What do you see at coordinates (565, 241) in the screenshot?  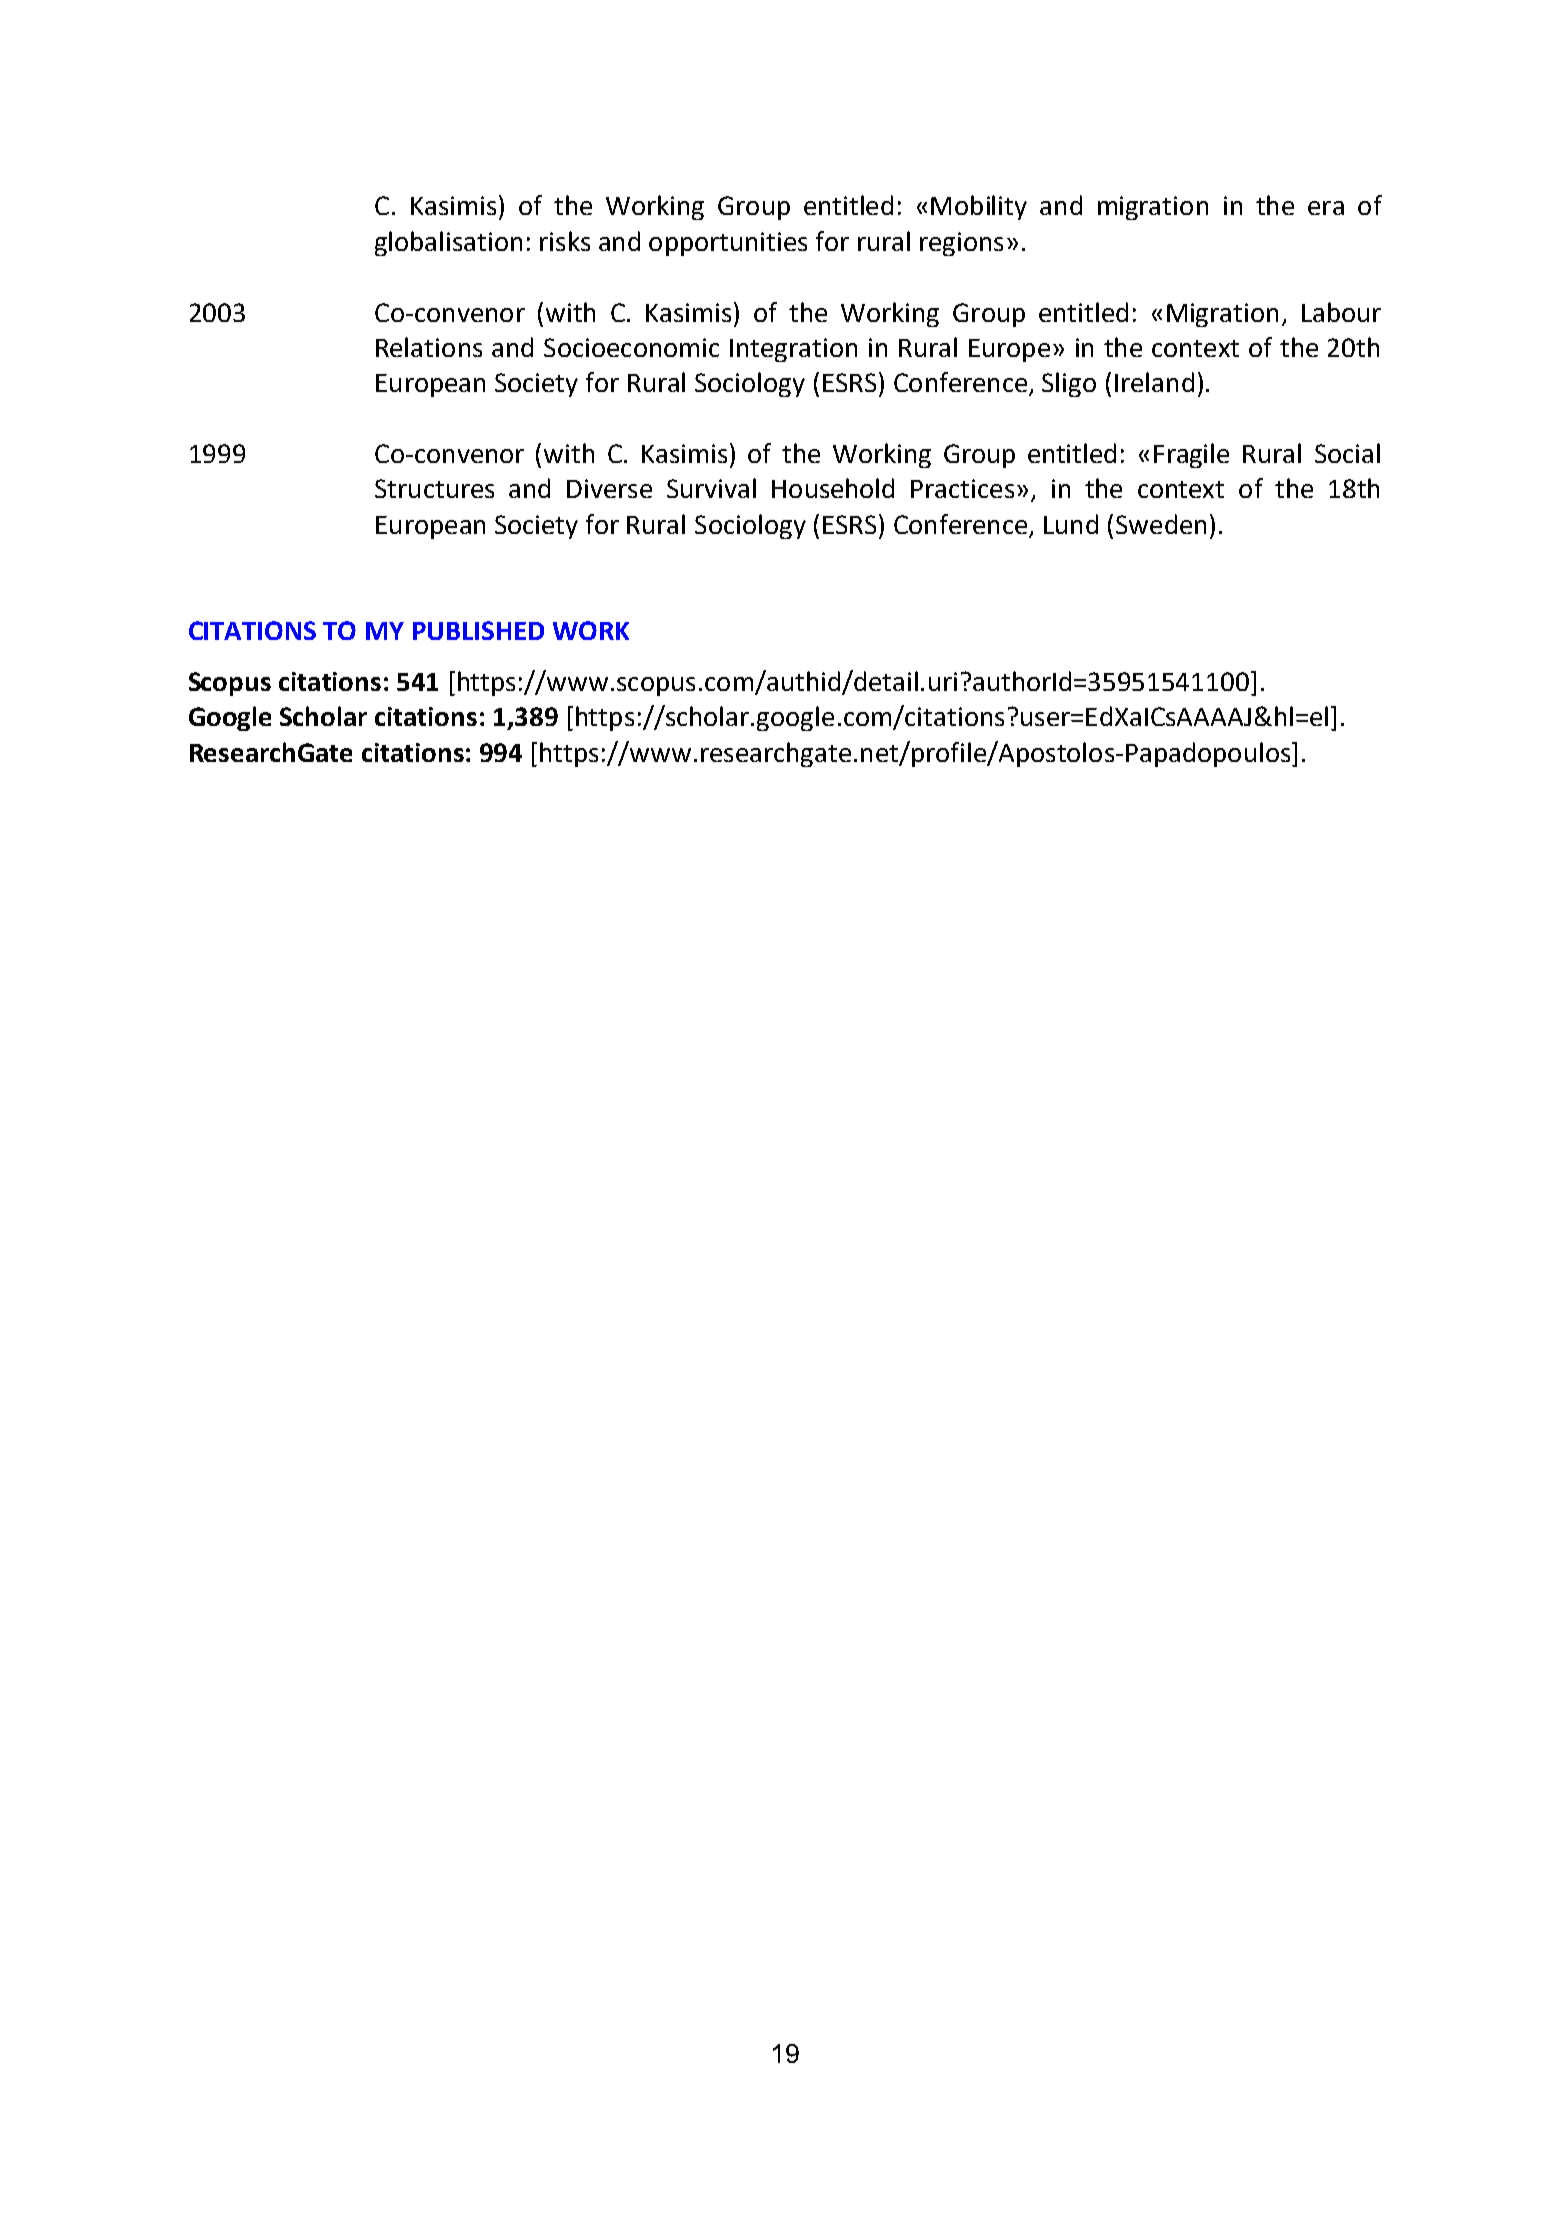 I see `risks` at bounding box center [565, 241].
